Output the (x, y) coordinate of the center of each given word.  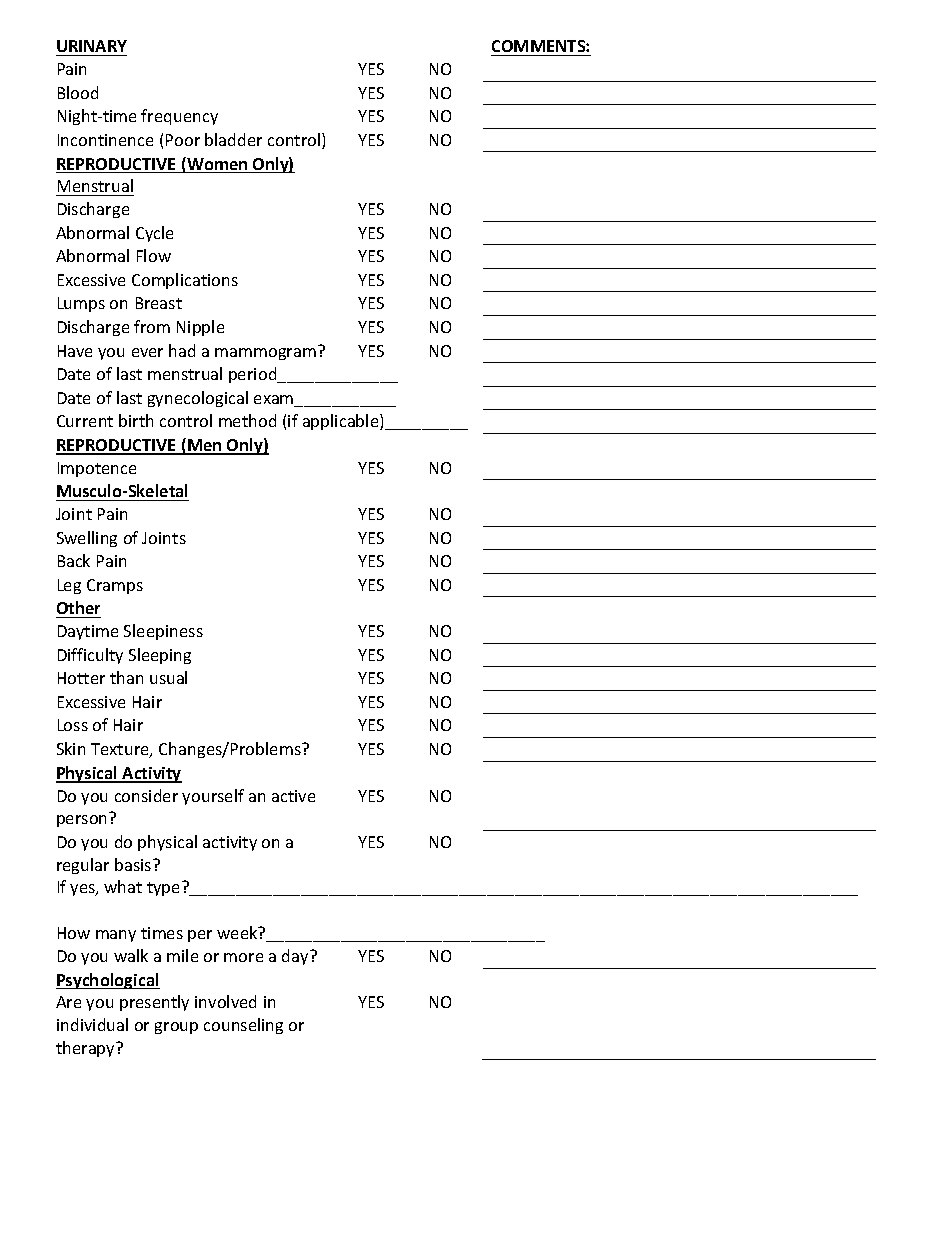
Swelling (87, 539)
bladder (233, 139)
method (247, 420)
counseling (243, 1026)
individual (92, 1024)
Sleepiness (163, 632)
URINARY (91, 48)
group (176, 1028)
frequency (179, 117)
